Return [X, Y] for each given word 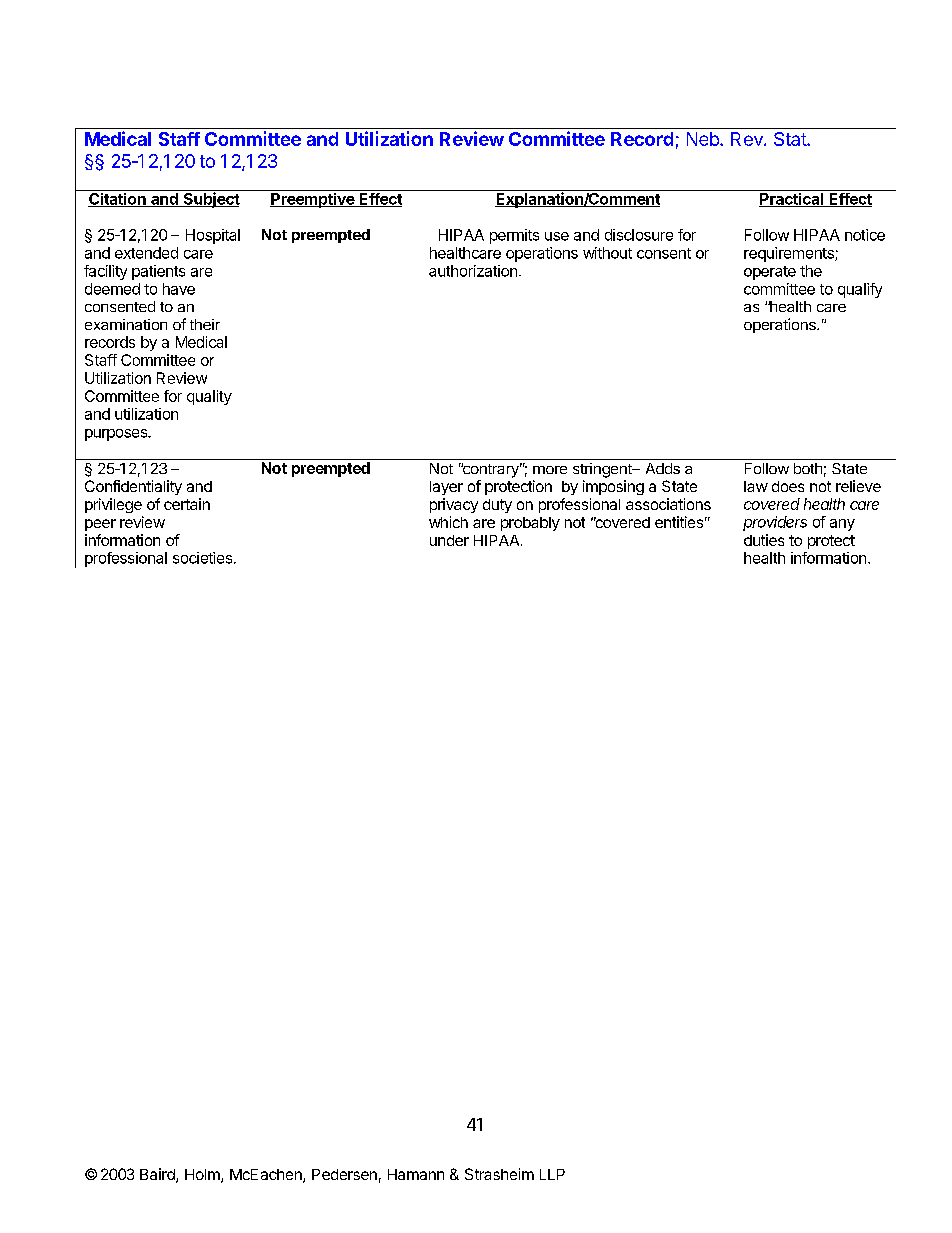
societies [202, 558]
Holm [203, 1176]
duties [764, 540]
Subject [211, 199]
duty [497, 506]
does [788, 486]
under [449, 540]
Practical [792, 200]
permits [514, 236]
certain [187, 504]
